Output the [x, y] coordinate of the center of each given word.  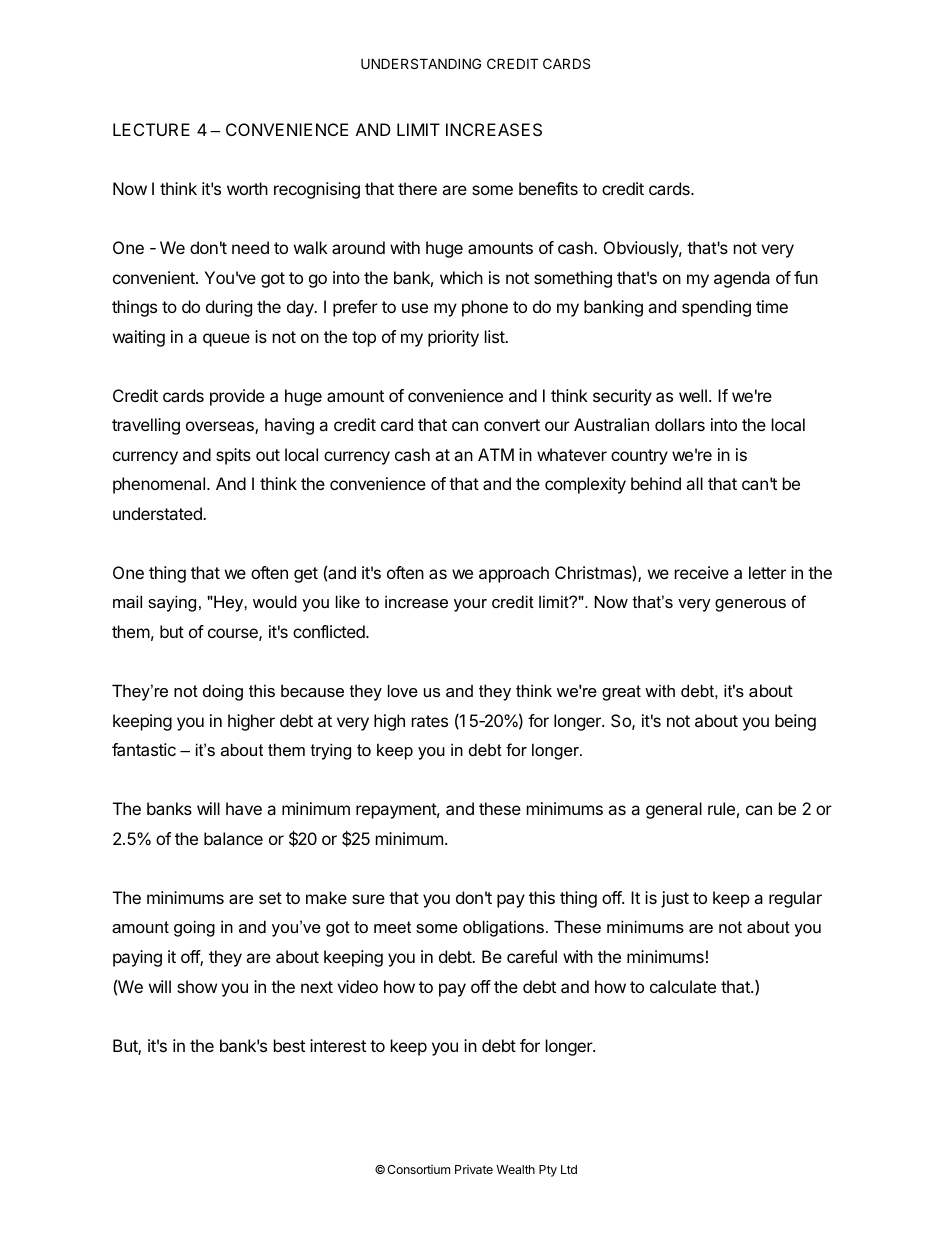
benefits [548, 188]
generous [750, 605]
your [470, 605]
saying [172, 603]
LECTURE [151, 129]
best [289, 1045]
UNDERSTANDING [421, 63]
